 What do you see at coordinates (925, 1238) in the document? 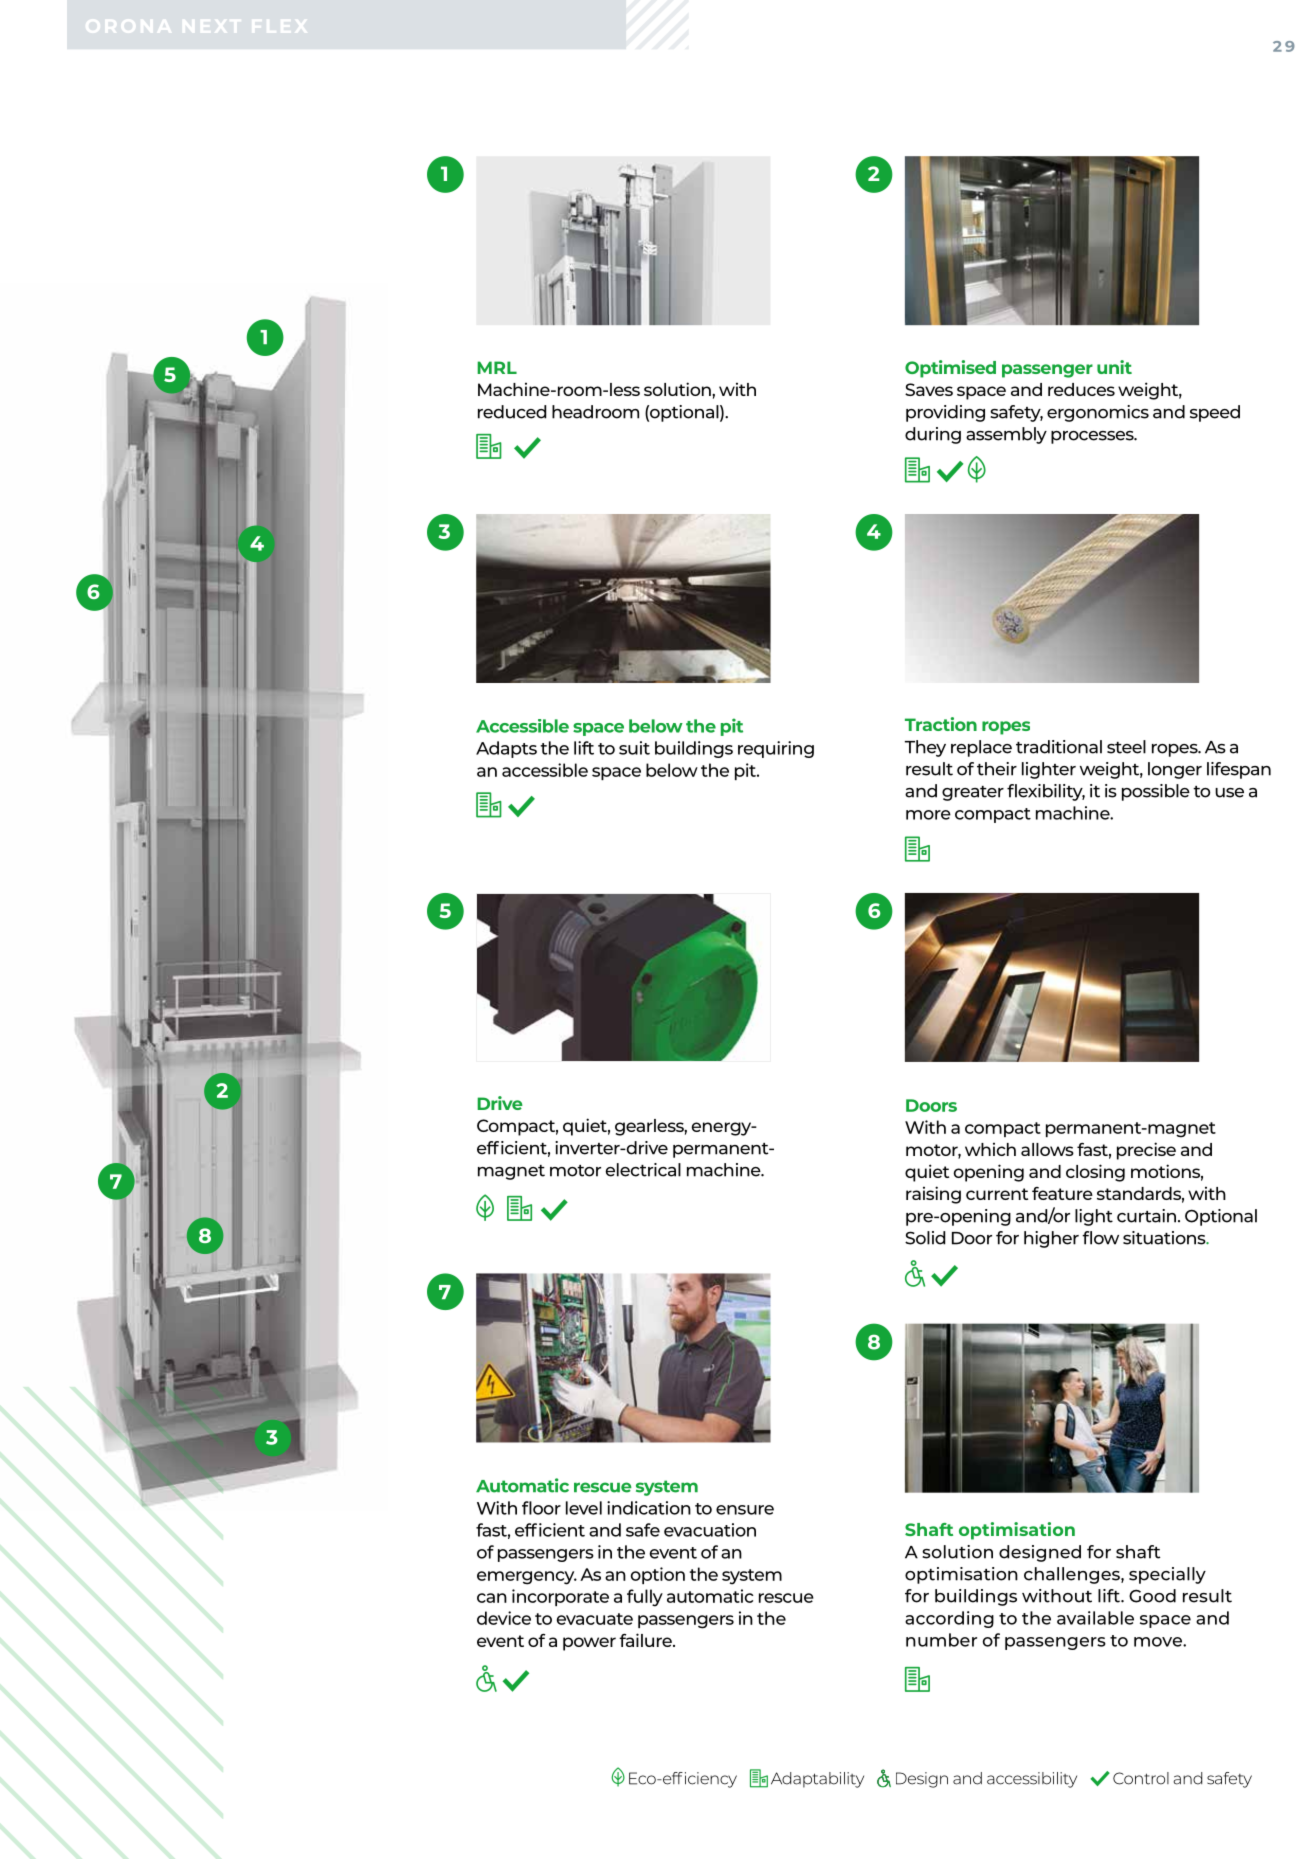
I see `Solid` at bounding box center [925, 1238].
